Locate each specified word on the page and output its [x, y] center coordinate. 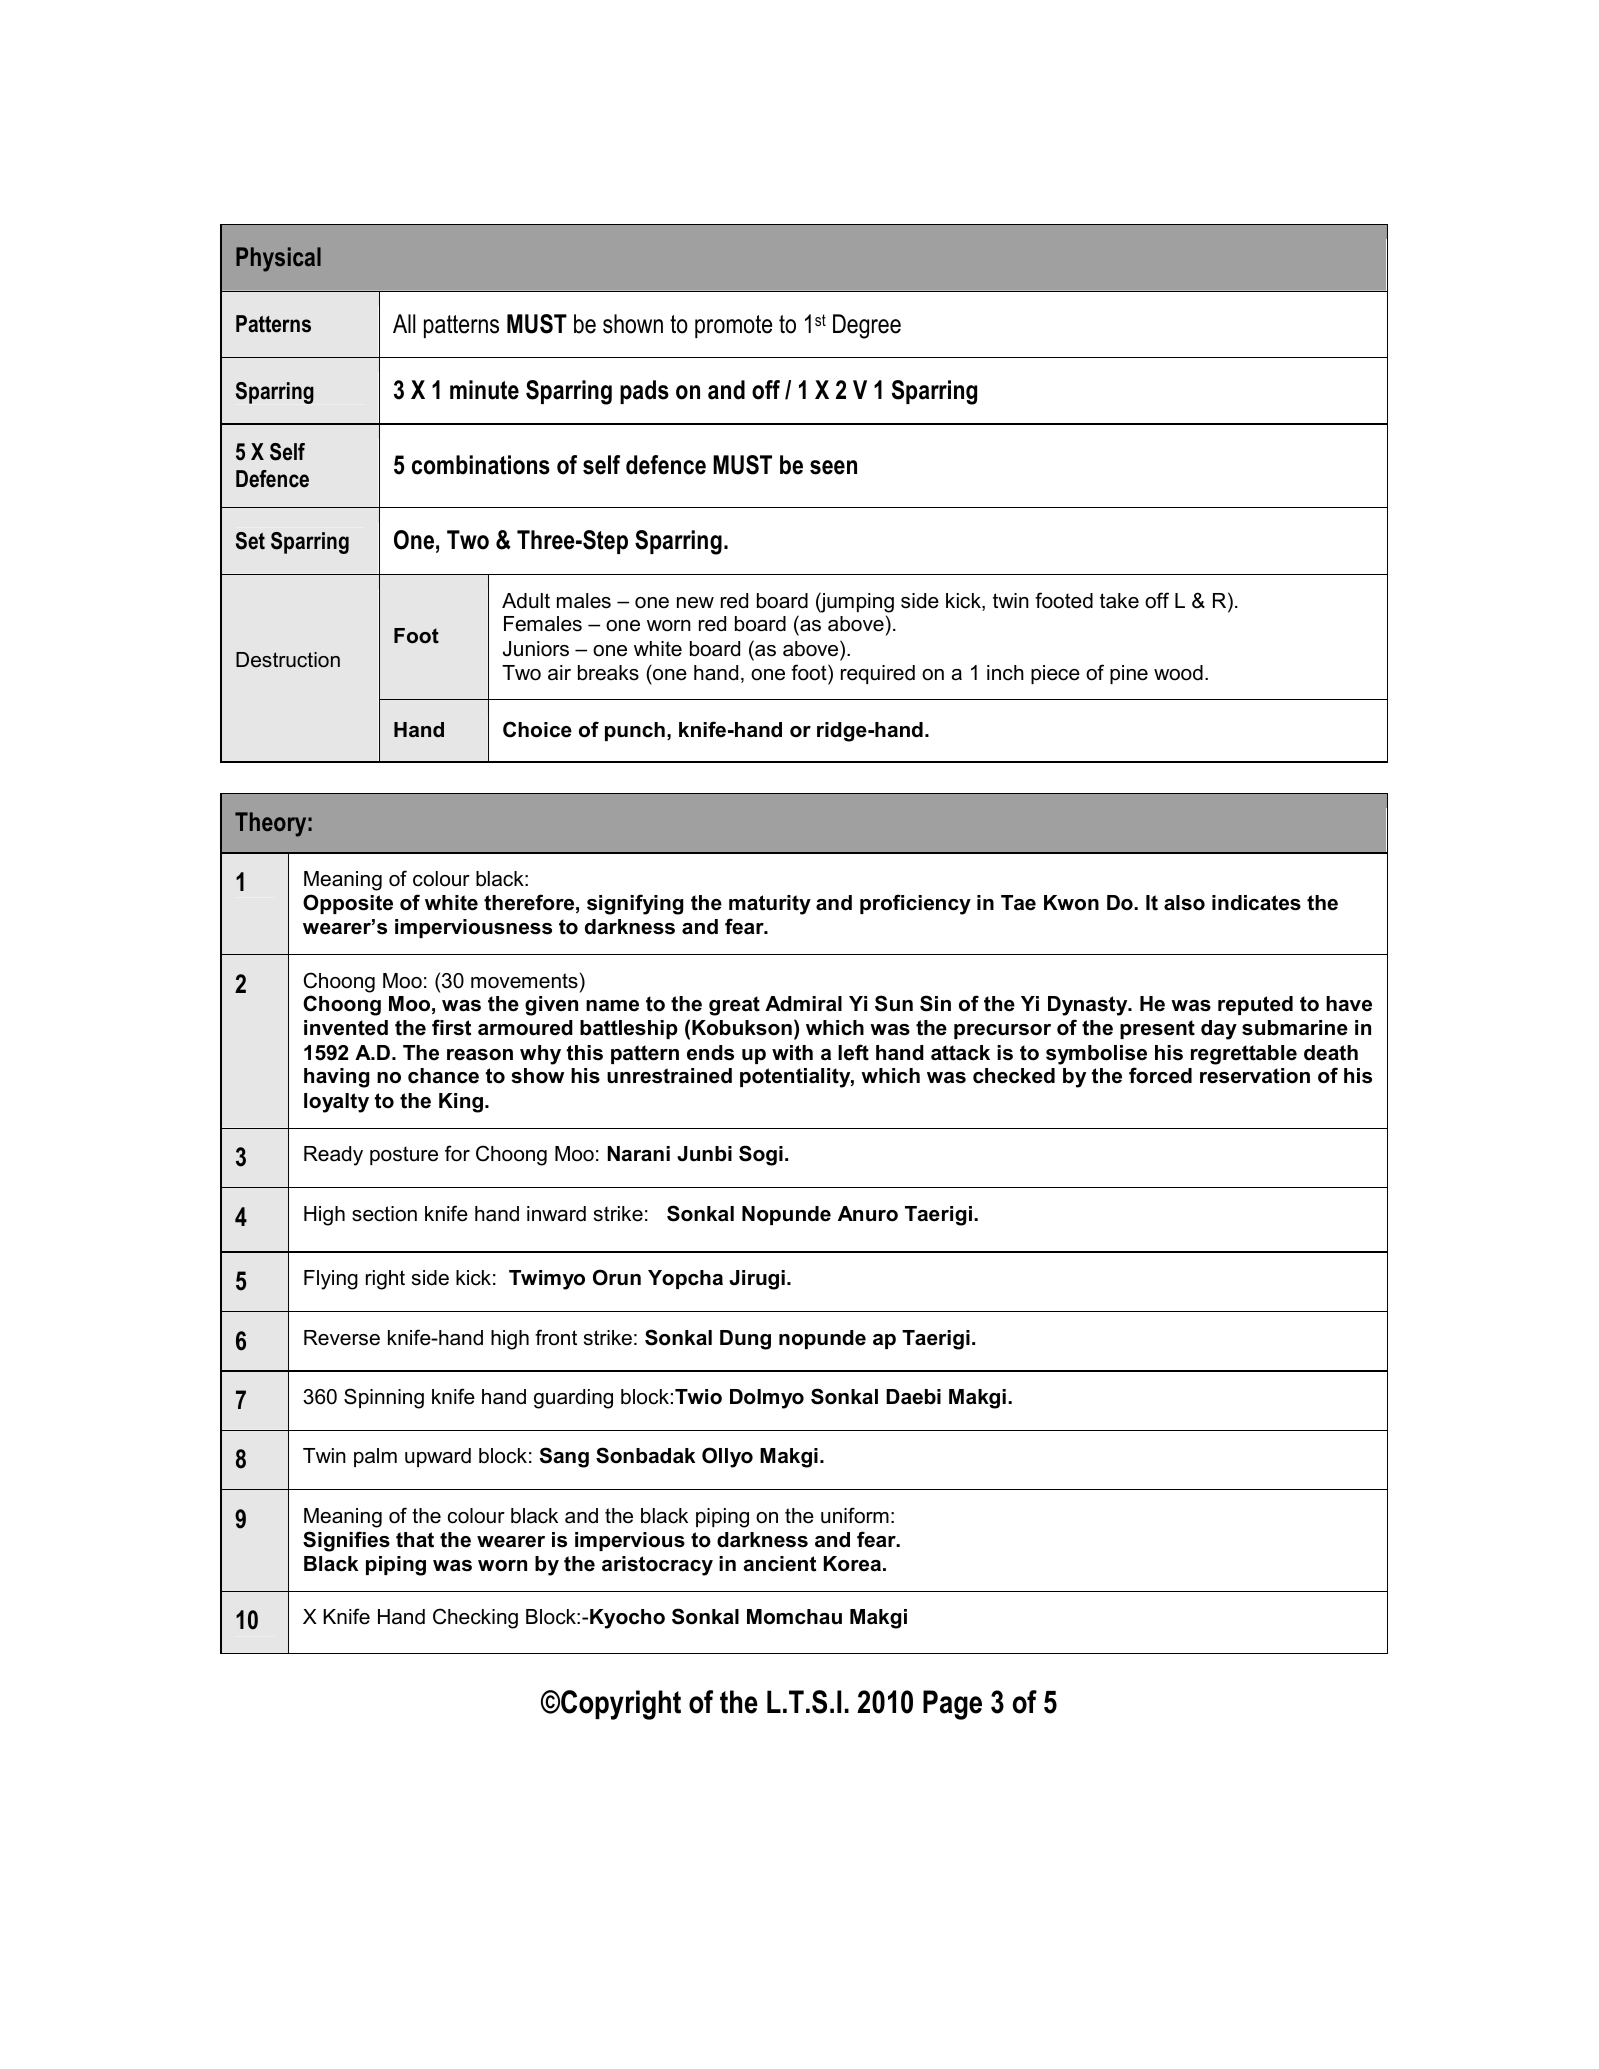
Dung [745, 1340]
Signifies [346, 1541]
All [404, 323]
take [1119, 601]
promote [733, 326]
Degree [867, 326]
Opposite [348, 904]
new [695, 603]
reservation [1255, 1076]
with [792, 1053]
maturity [770, 905]
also [1184, 903]
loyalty [336, 1103]
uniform [855, 1515]
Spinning [384, 1398]
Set [250, 541]
